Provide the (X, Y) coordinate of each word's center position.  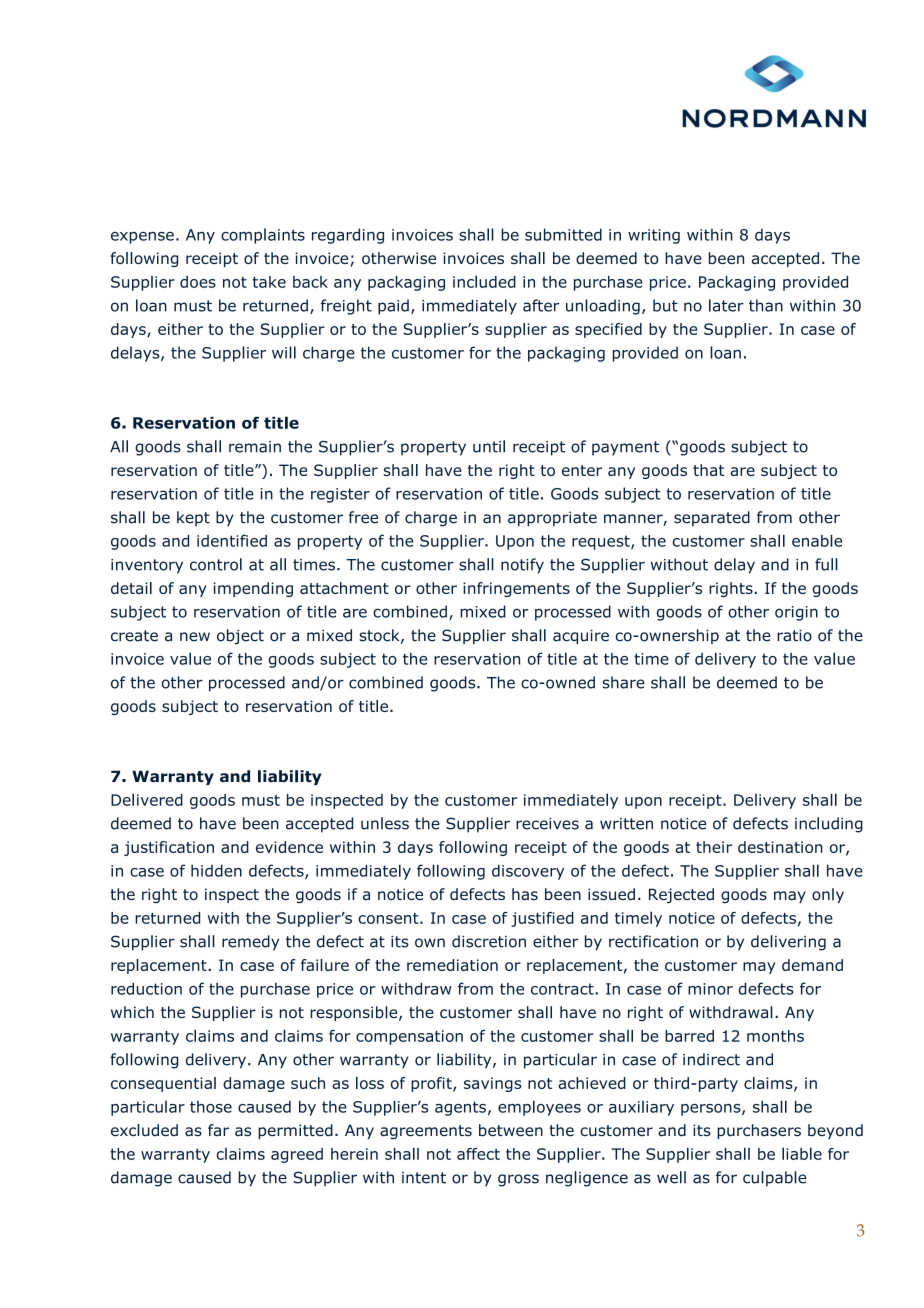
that (708, 470)
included (484, 281)
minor (710, 989)
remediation (452, 965)
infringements (516, 589)
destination (780, 847)
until (489, 446)
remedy (250, 943)
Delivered (147, 799)
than (766, 305)
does (198, 282)
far (218, 1130)
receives (547, 824)
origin (796, 613)
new (195, 637)
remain (255, 447)
